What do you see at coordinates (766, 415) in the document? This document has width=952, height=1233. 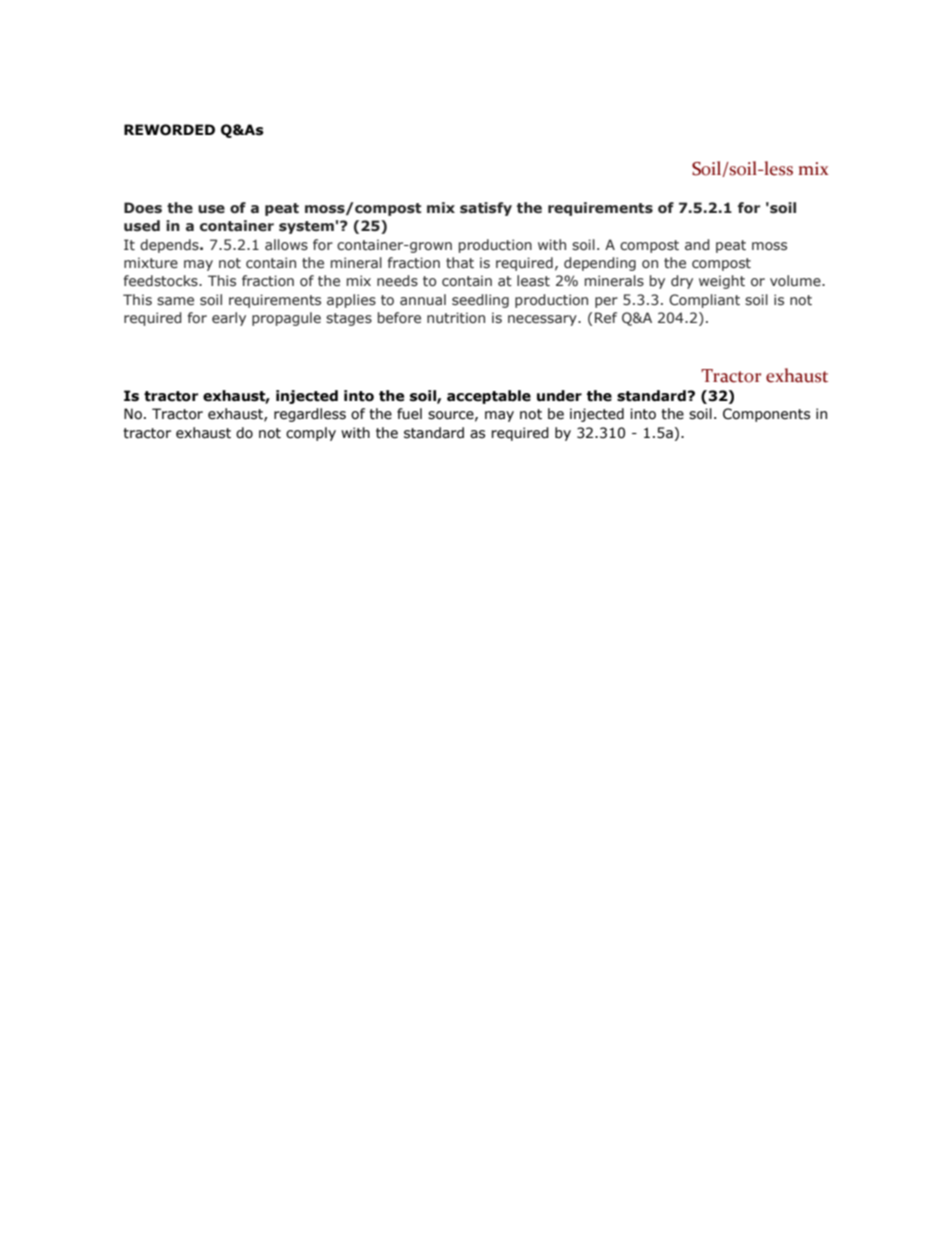 I see `Components` at bounding box center [766, 415].
